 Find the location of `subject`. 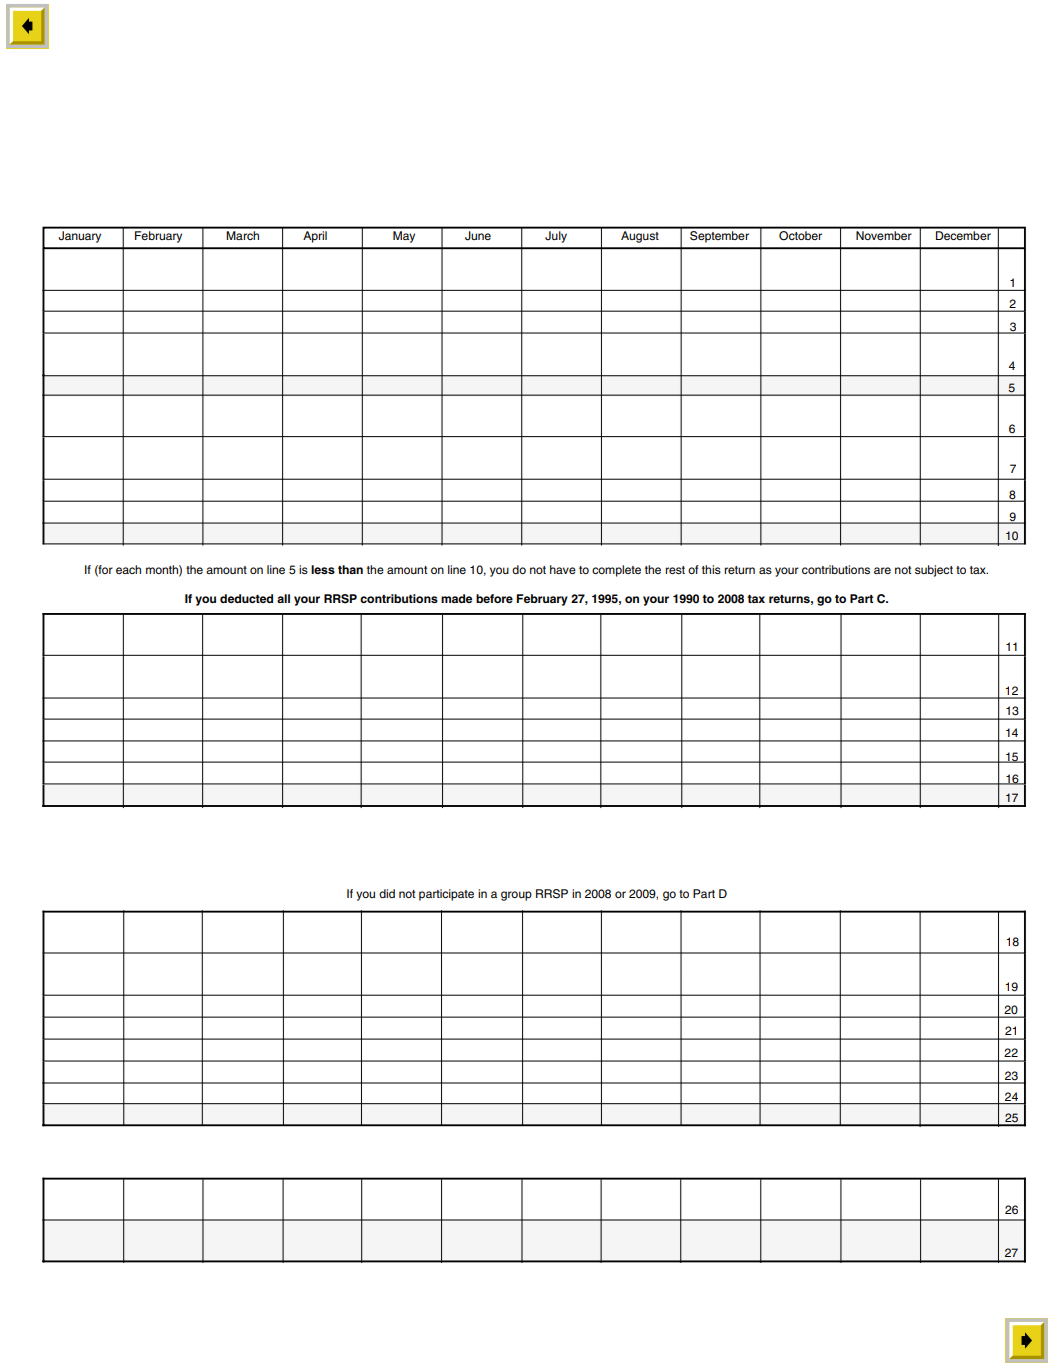

subject is located at coordinates (934, 571).
